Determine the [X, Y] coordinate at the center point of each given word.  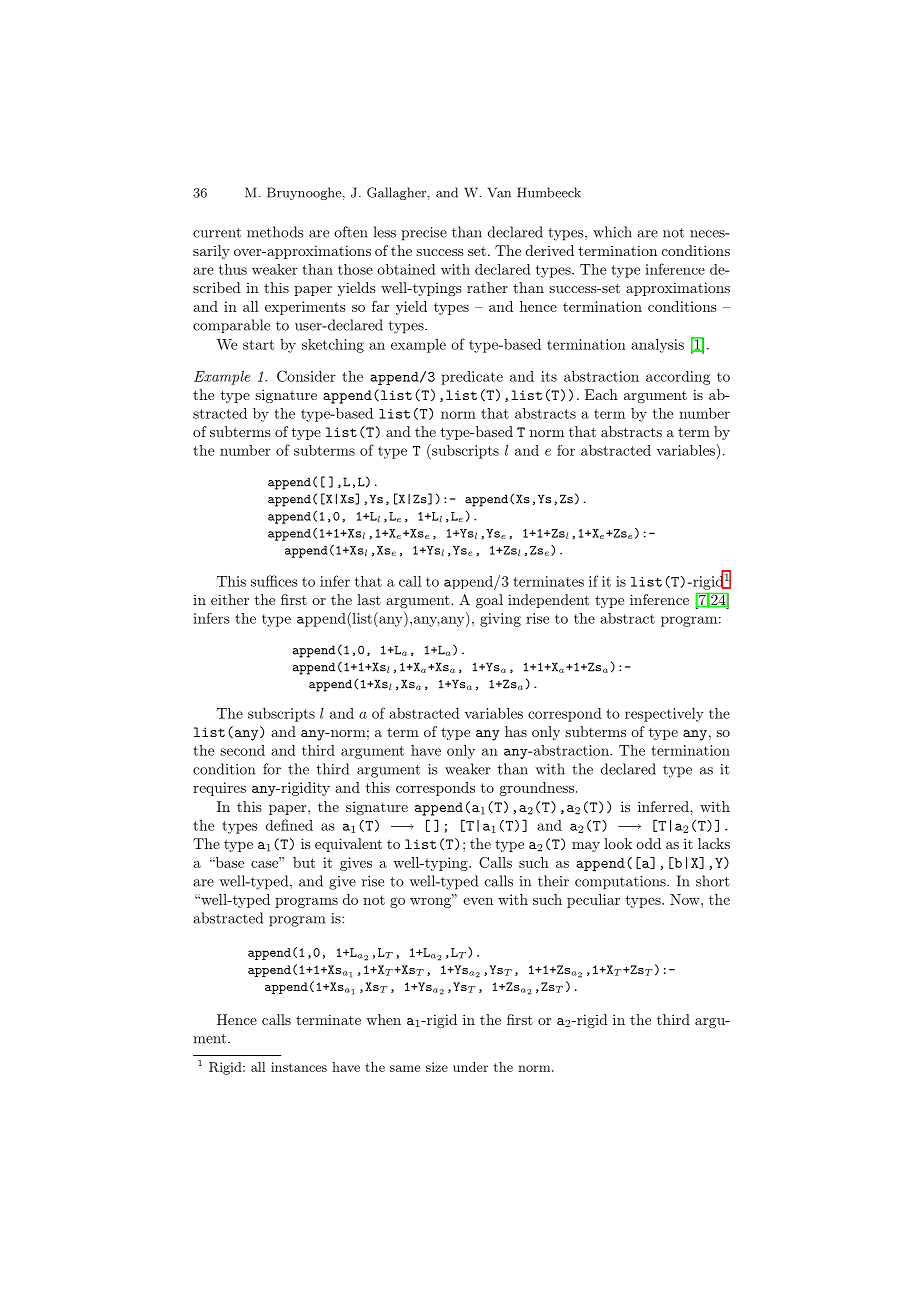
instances [299, 1067]
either [230, 599]
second [242, 750]
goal [489, 601]
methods [275, 232]
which [612, 232]
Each [601, 394]
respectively [664, 715]
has [516, 731]
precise [424, 234]
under [470, 1067]
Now [686, 899]
